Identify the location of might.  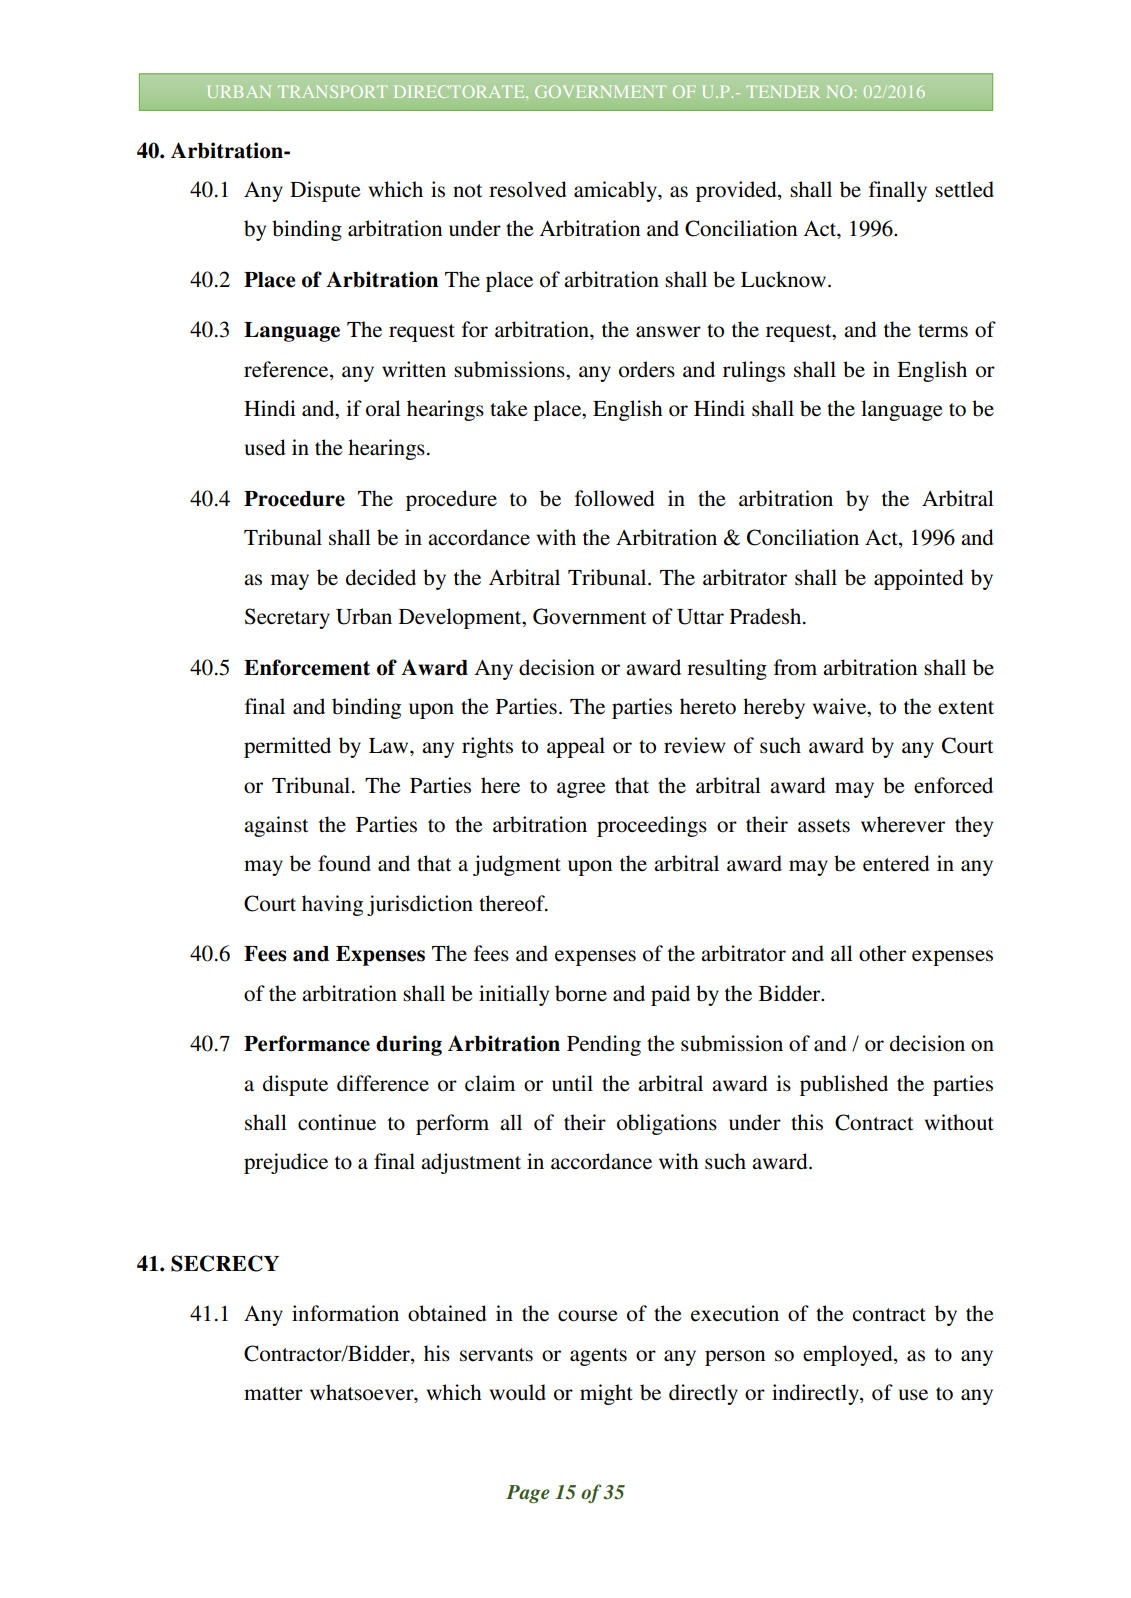
(606, 1394).
